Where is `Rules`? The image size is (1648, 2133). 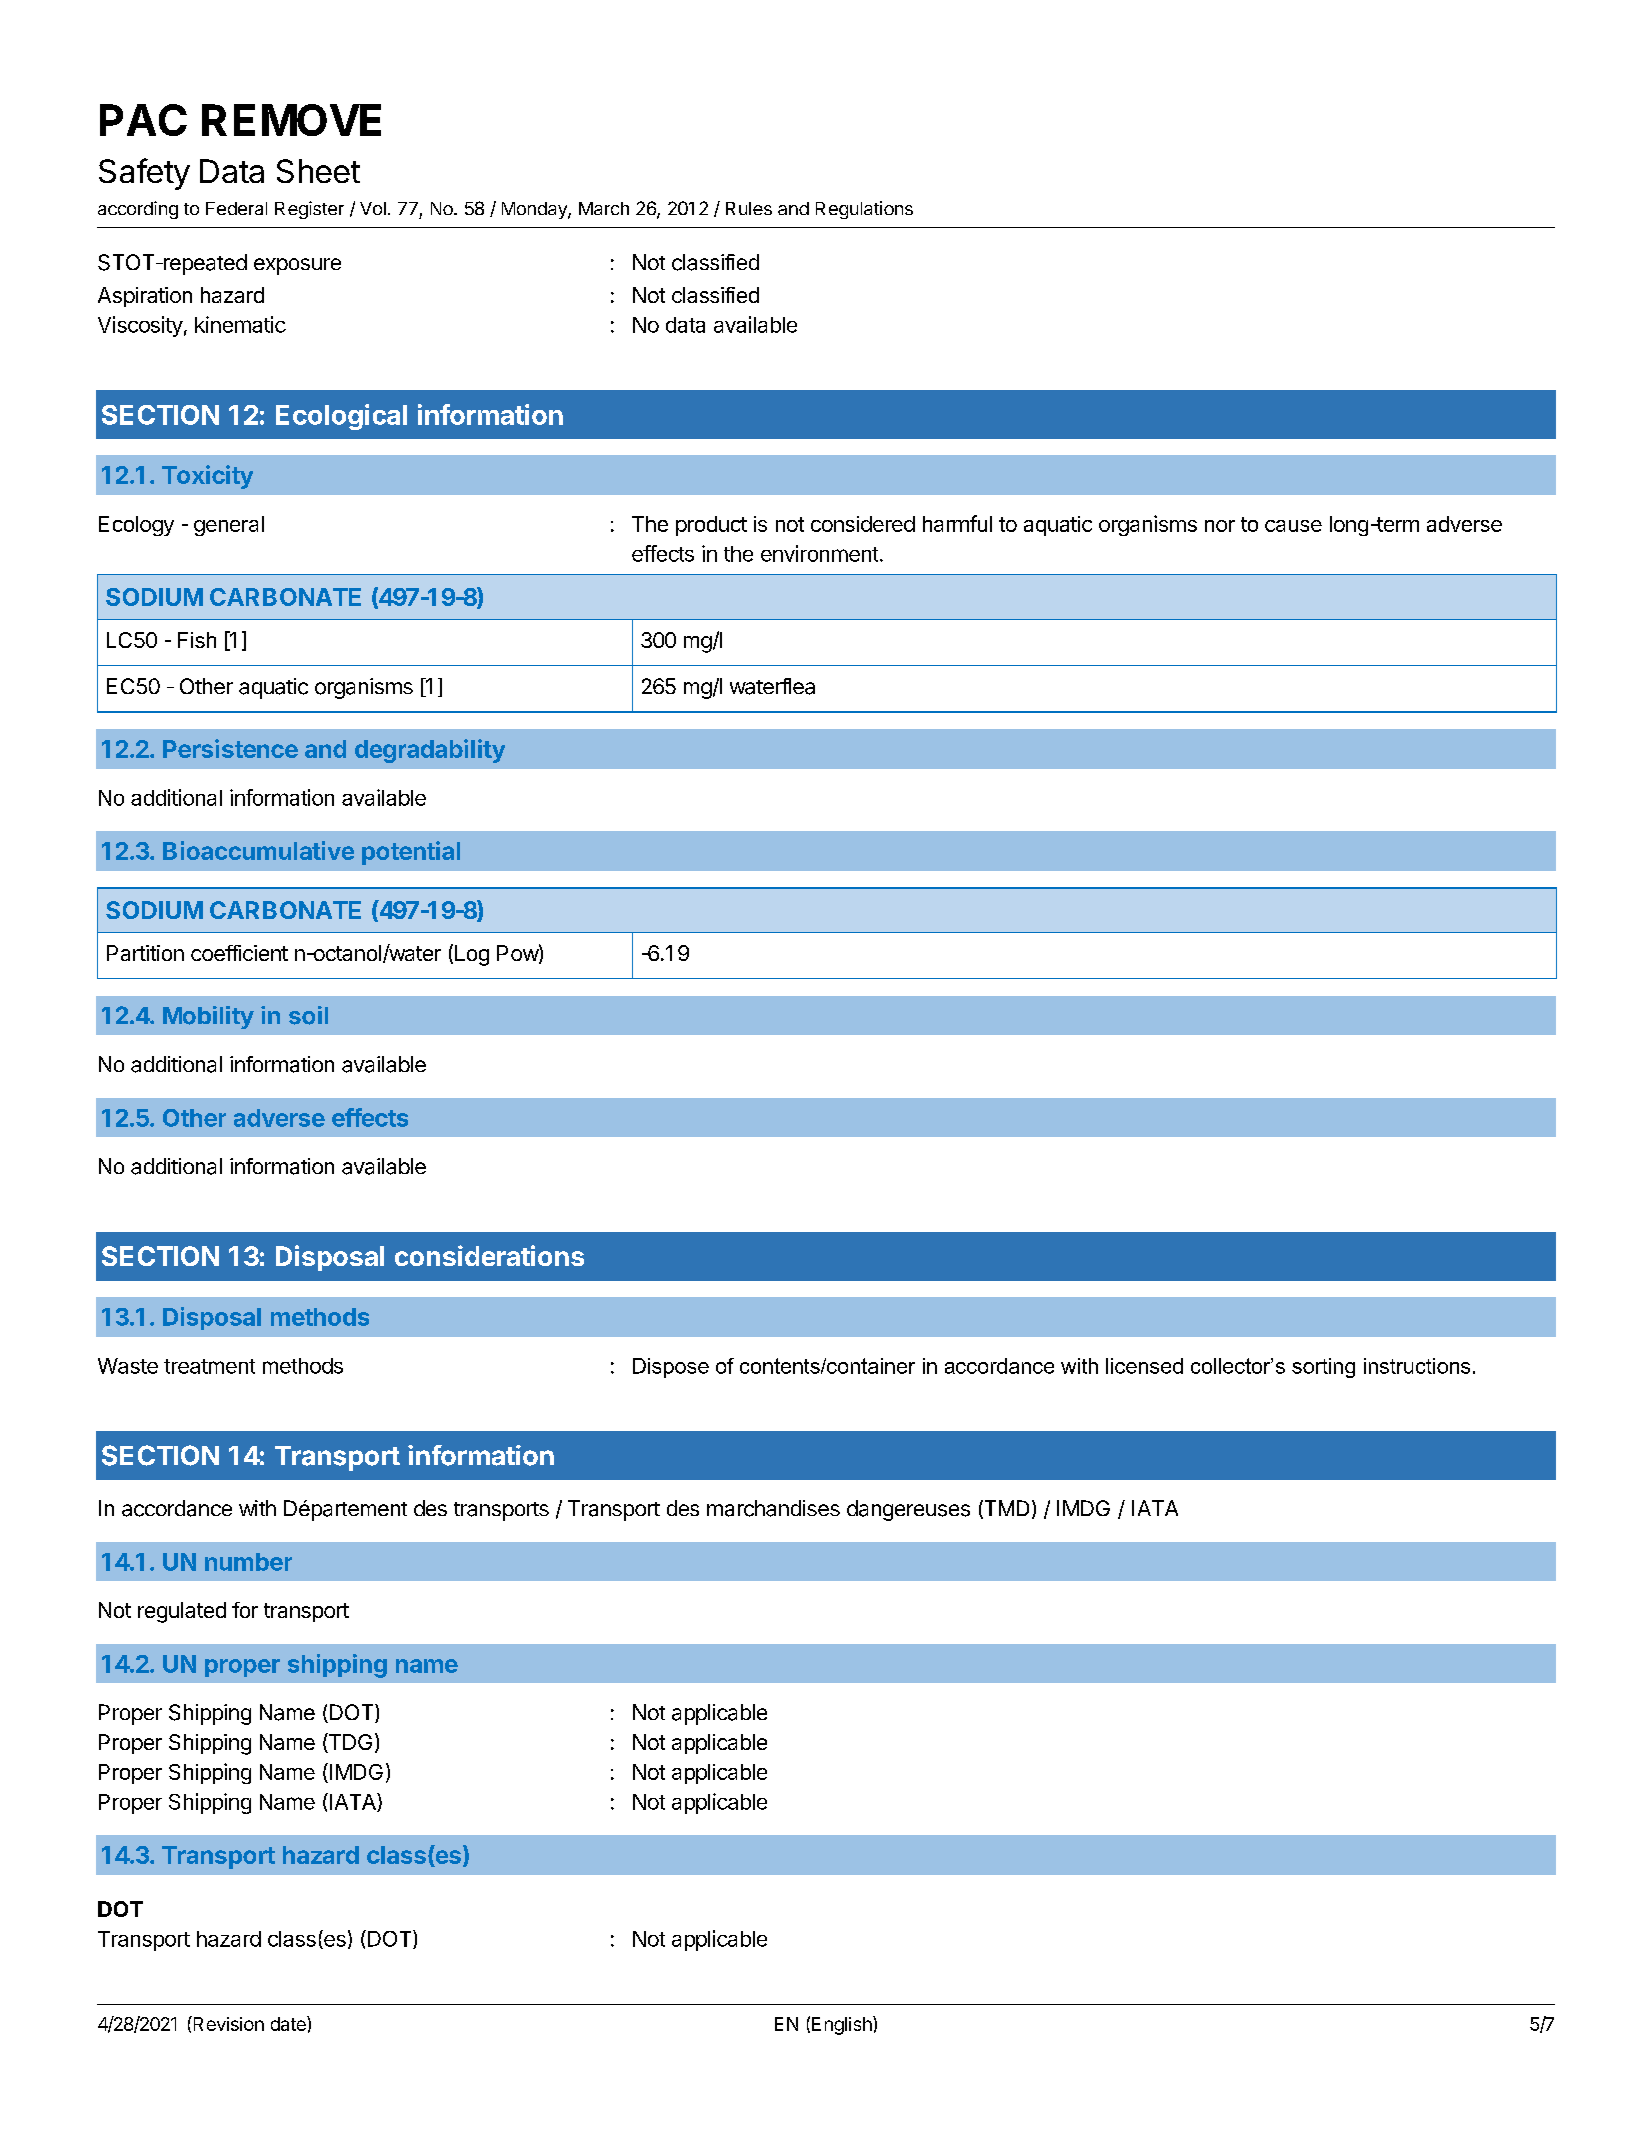 Rules is located at coordinates (749, 208).
